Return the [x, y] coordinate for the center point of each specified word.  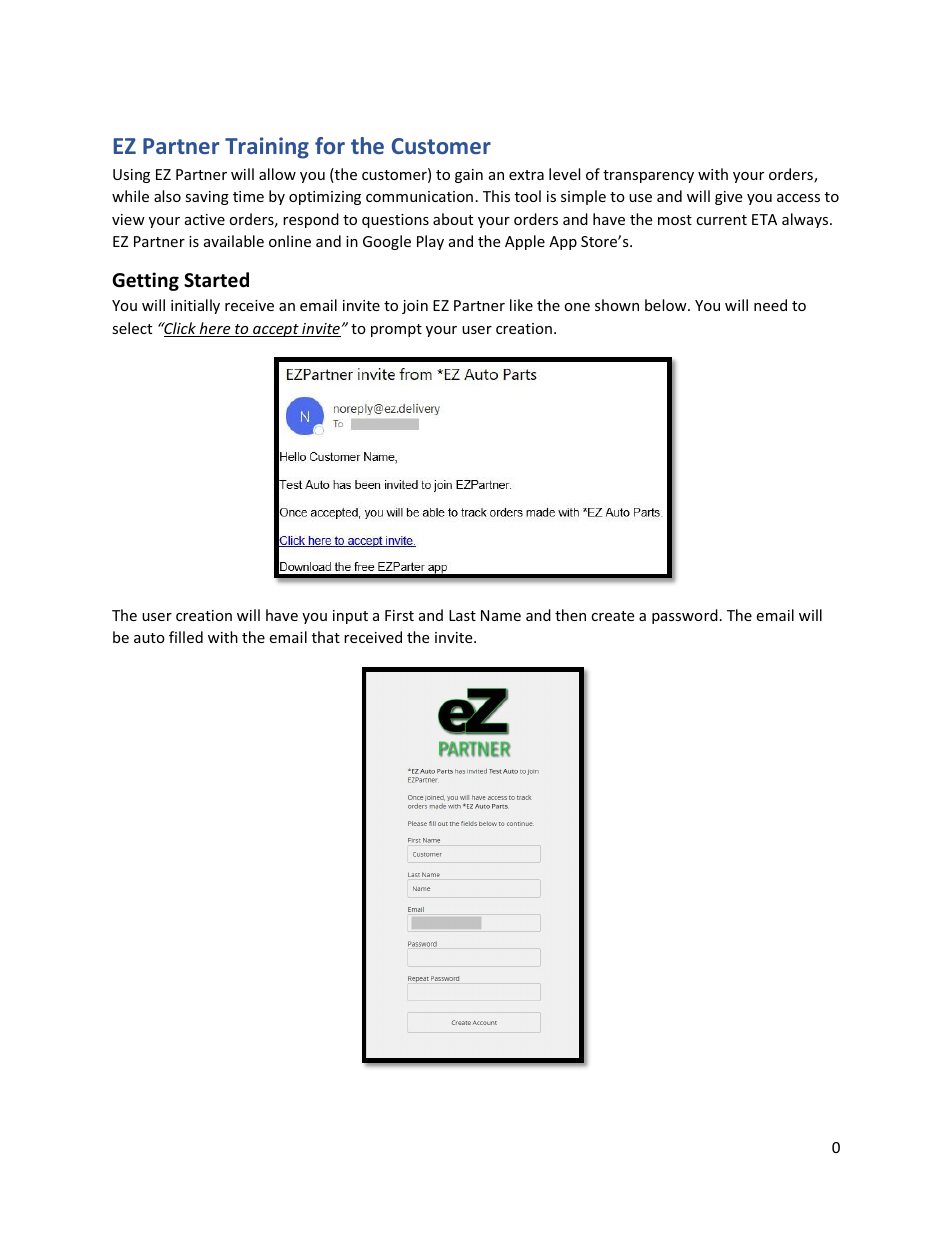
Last [462, 615]
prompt [396, 330]
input [350, 617]
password [685, 616]
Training [267, 148]
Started [216, 280]
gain [469, 176]
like [521, 305]
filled [186, 637]
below [667, 305]
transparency [648, 176]
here [215, 329]
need [770, 305]
